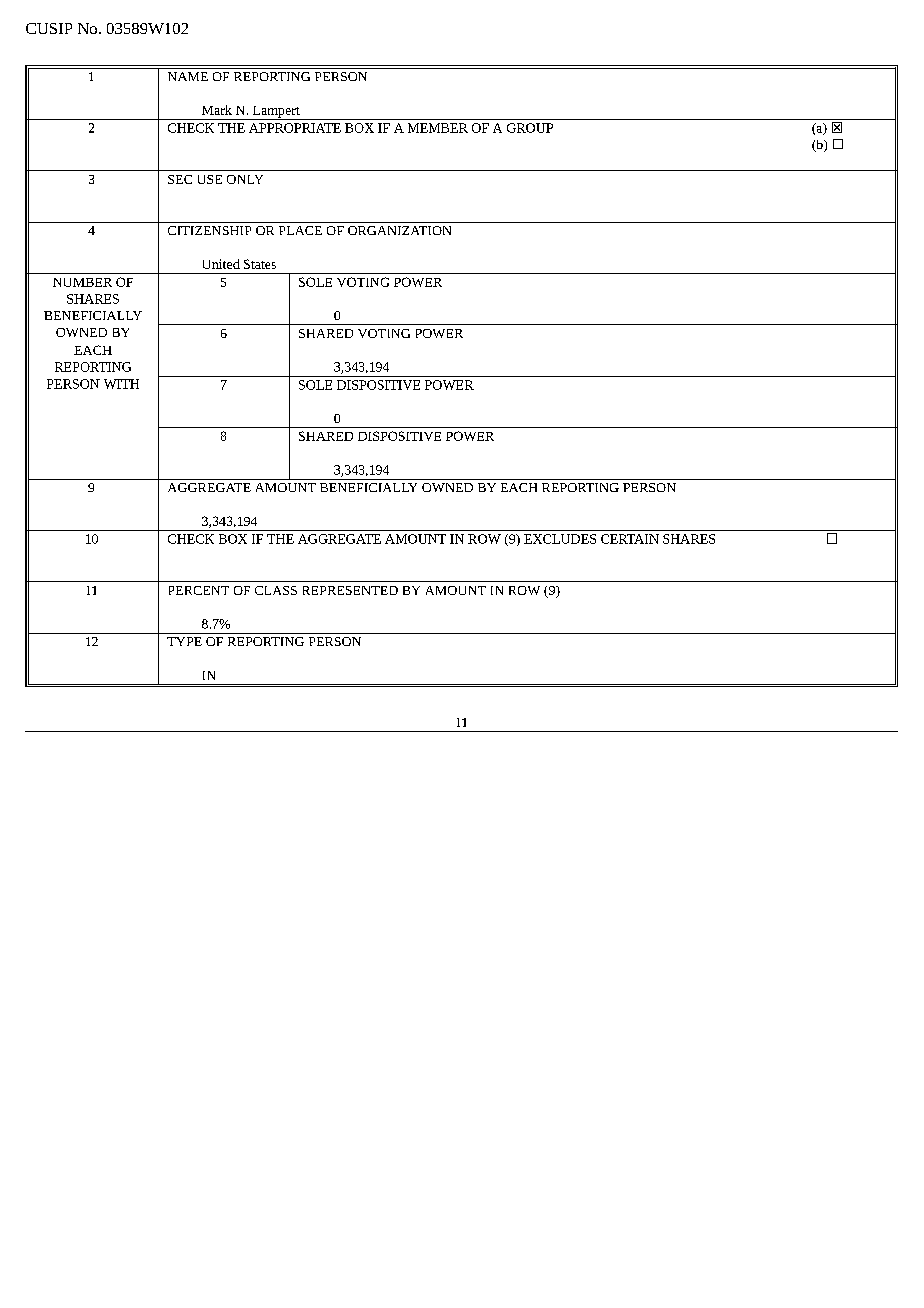 This image has width=924, height=1308. I want to click on ORGANIZATION, so click(399, 230).
